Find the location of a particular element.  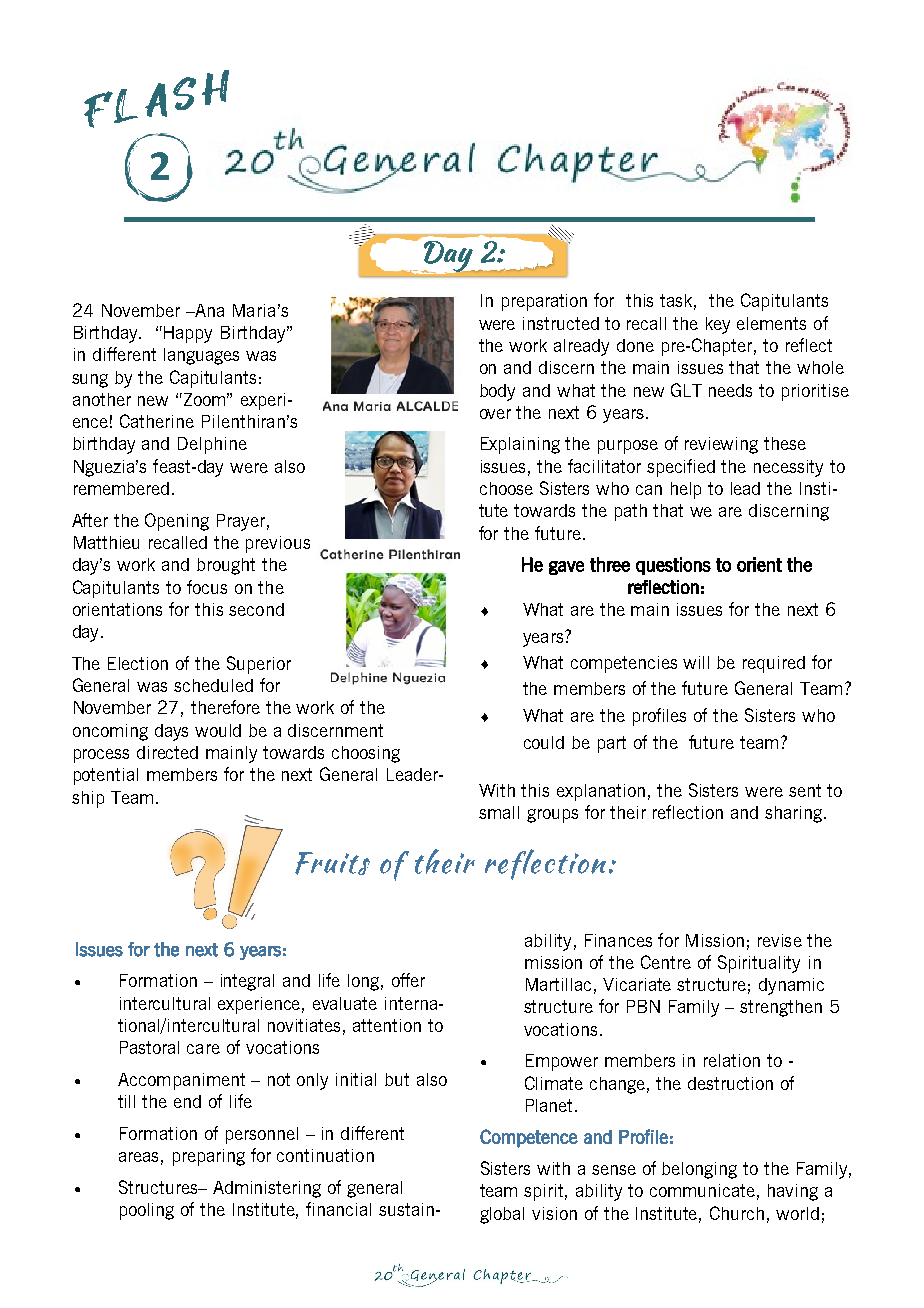

choosing is located at coordinates (366, 754).
